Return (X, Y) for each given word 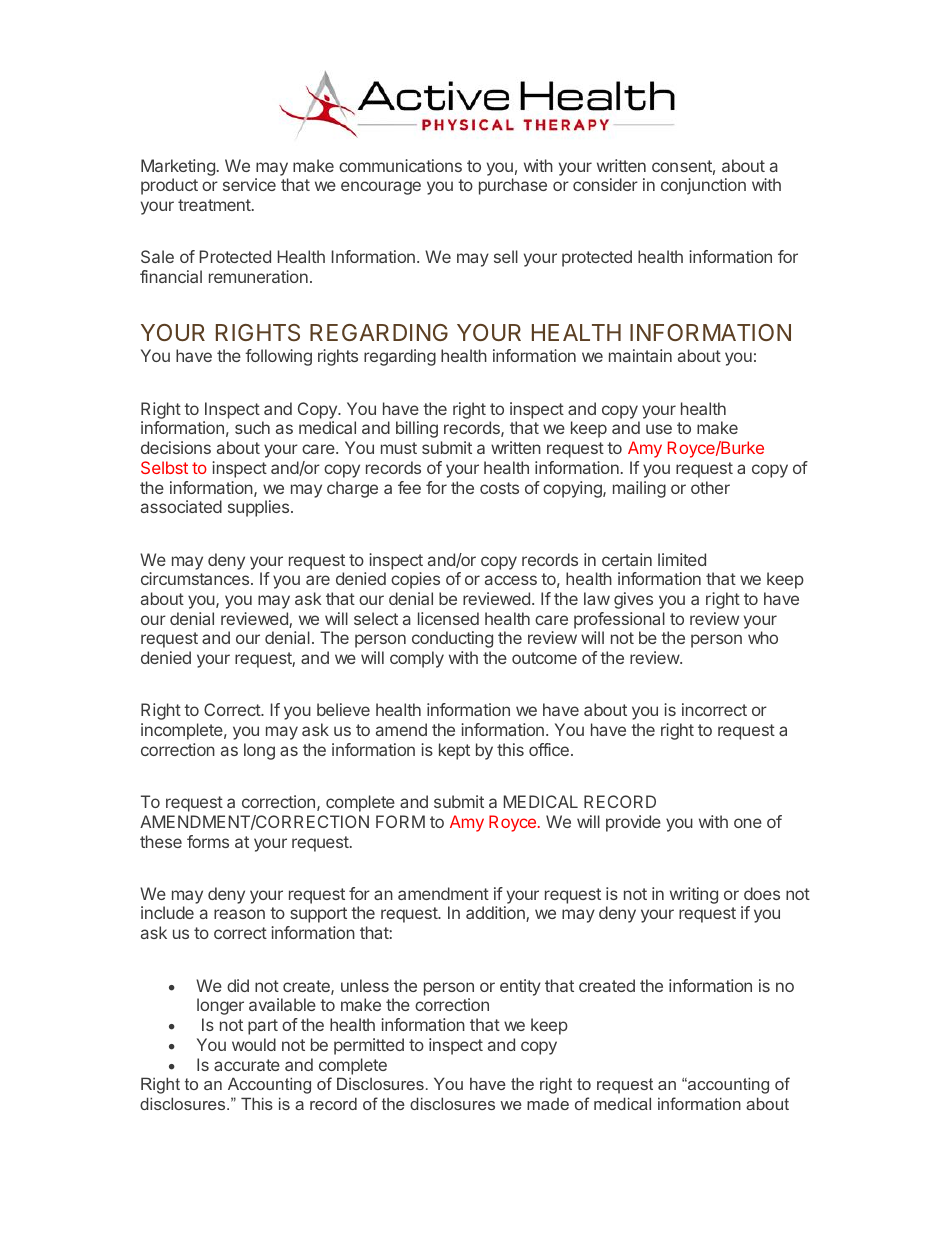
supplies (260, 508)
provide (633, 823)
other (710, 487)
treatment (215, 205)
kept (454, 751)
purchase (513, 186)
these (161, 841)
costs (499, 488)
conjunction (703, 186)
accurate (247, 1065)
